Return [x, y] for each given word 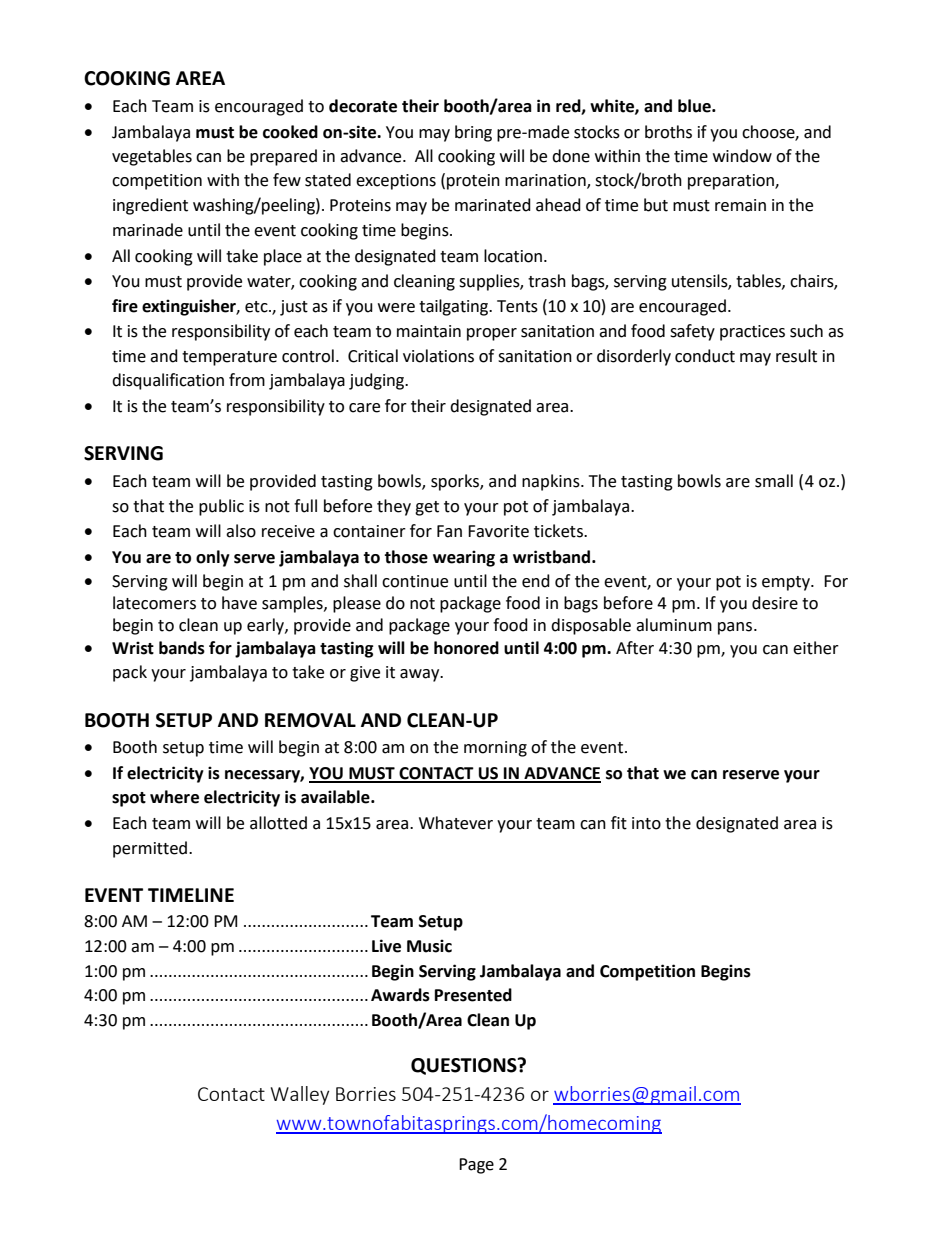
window [742, 156]
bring [473, 133]
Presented [473, 995]
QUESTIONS [465, 1066]
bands [182, 648]
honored [466, 648]
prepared [283, 157]
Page [476, 1166]
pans [736, 628]
